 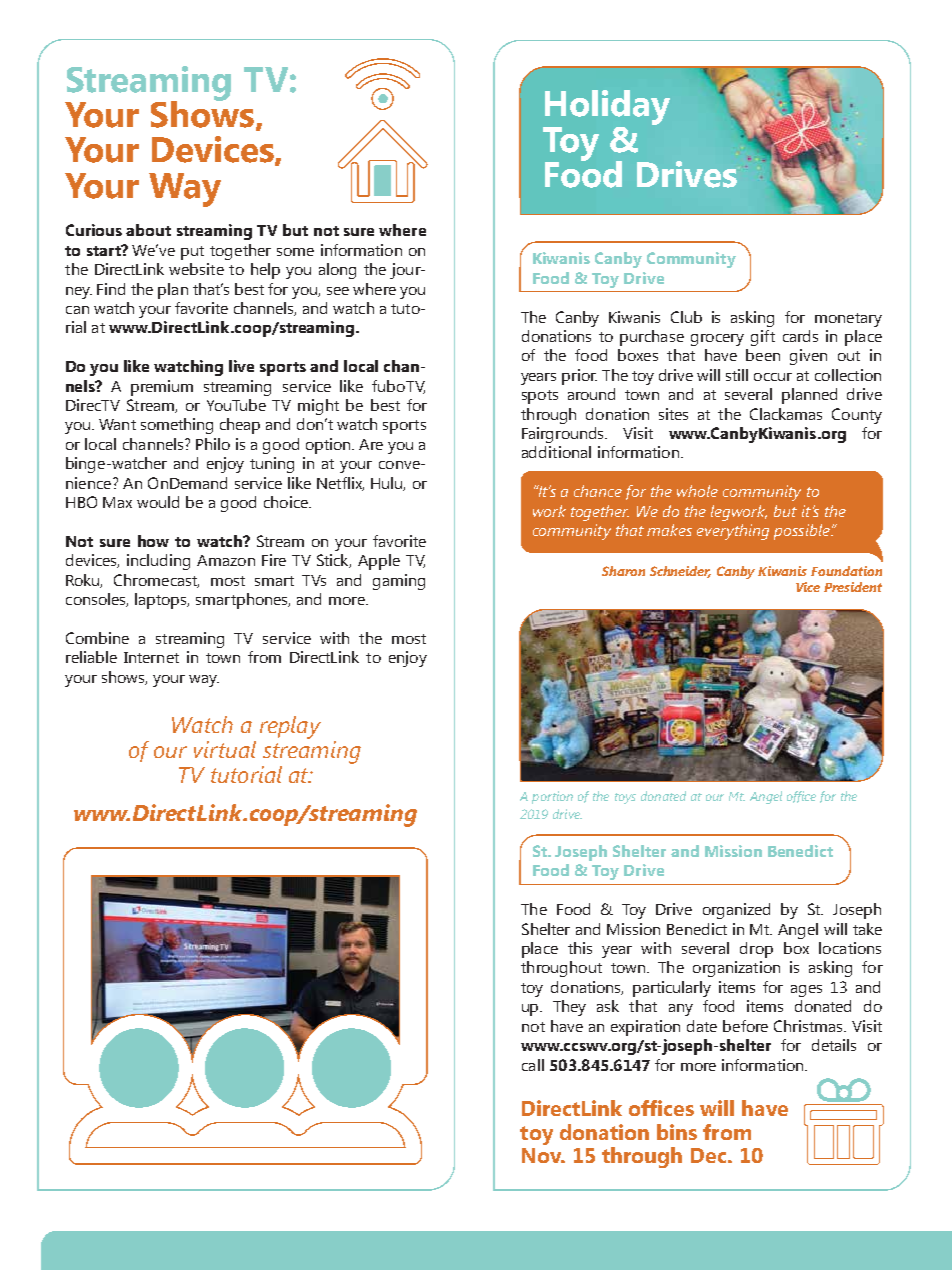 I want to click on Holiday, so click(x=607, y=107).
